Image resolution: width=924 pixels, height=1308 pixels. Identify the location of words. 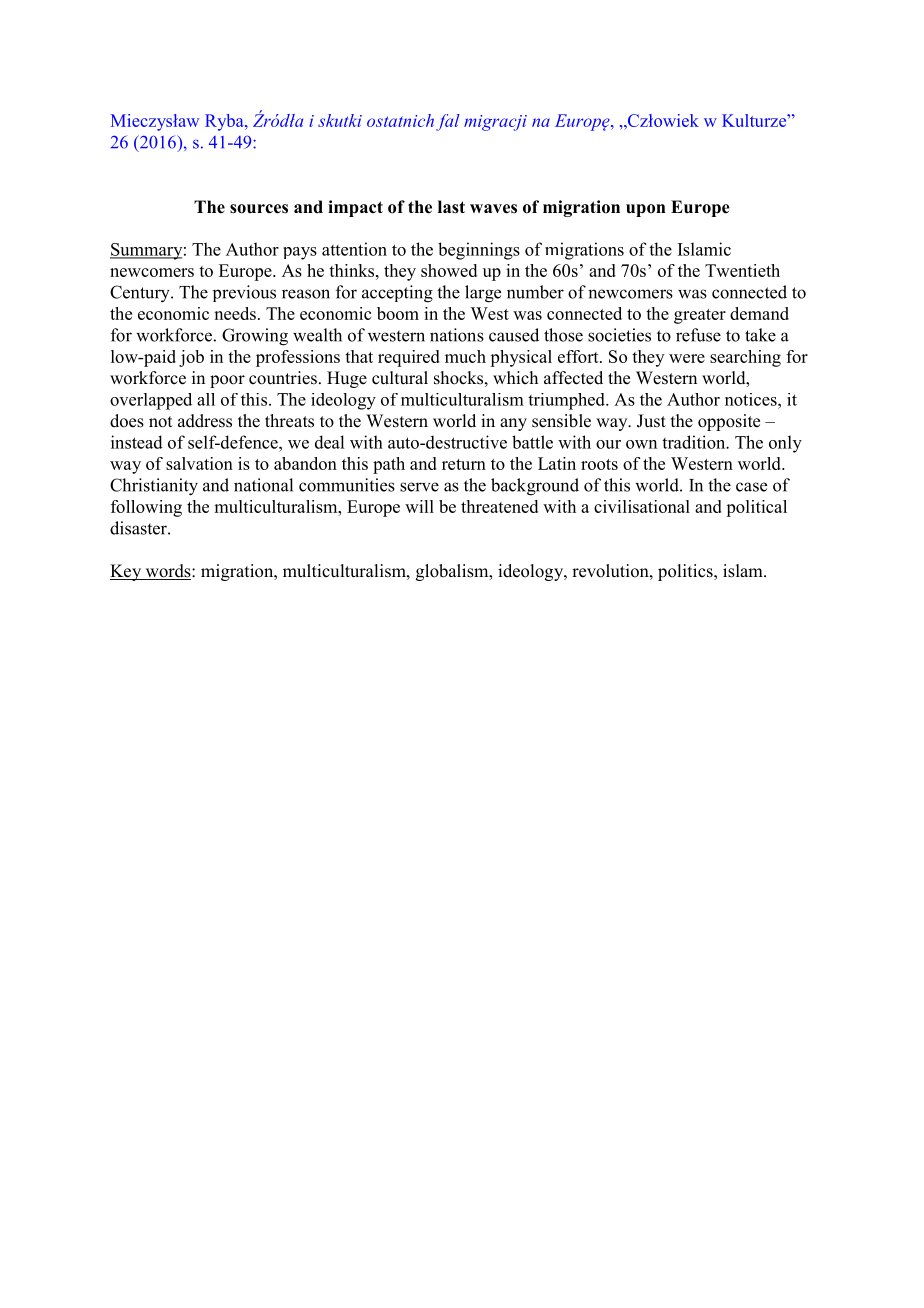
(168, 572).
